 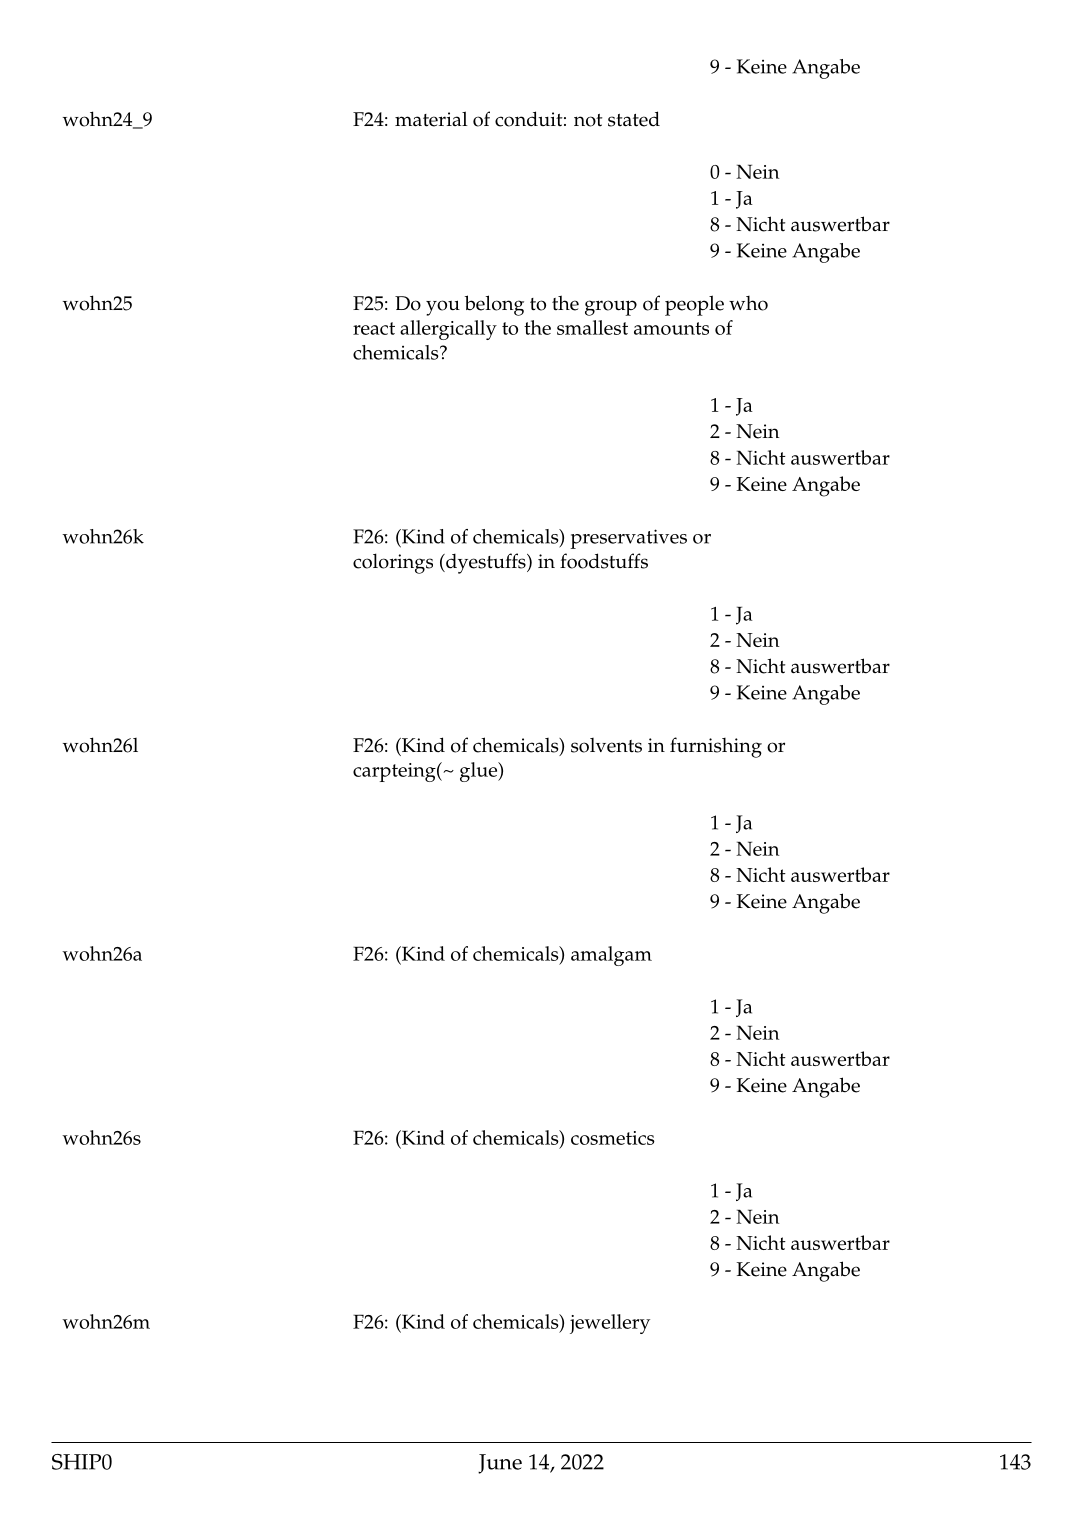 What do you see at coordinates (500, 1464) in the document?
I see `June` at bounding box center [500, 1464].
